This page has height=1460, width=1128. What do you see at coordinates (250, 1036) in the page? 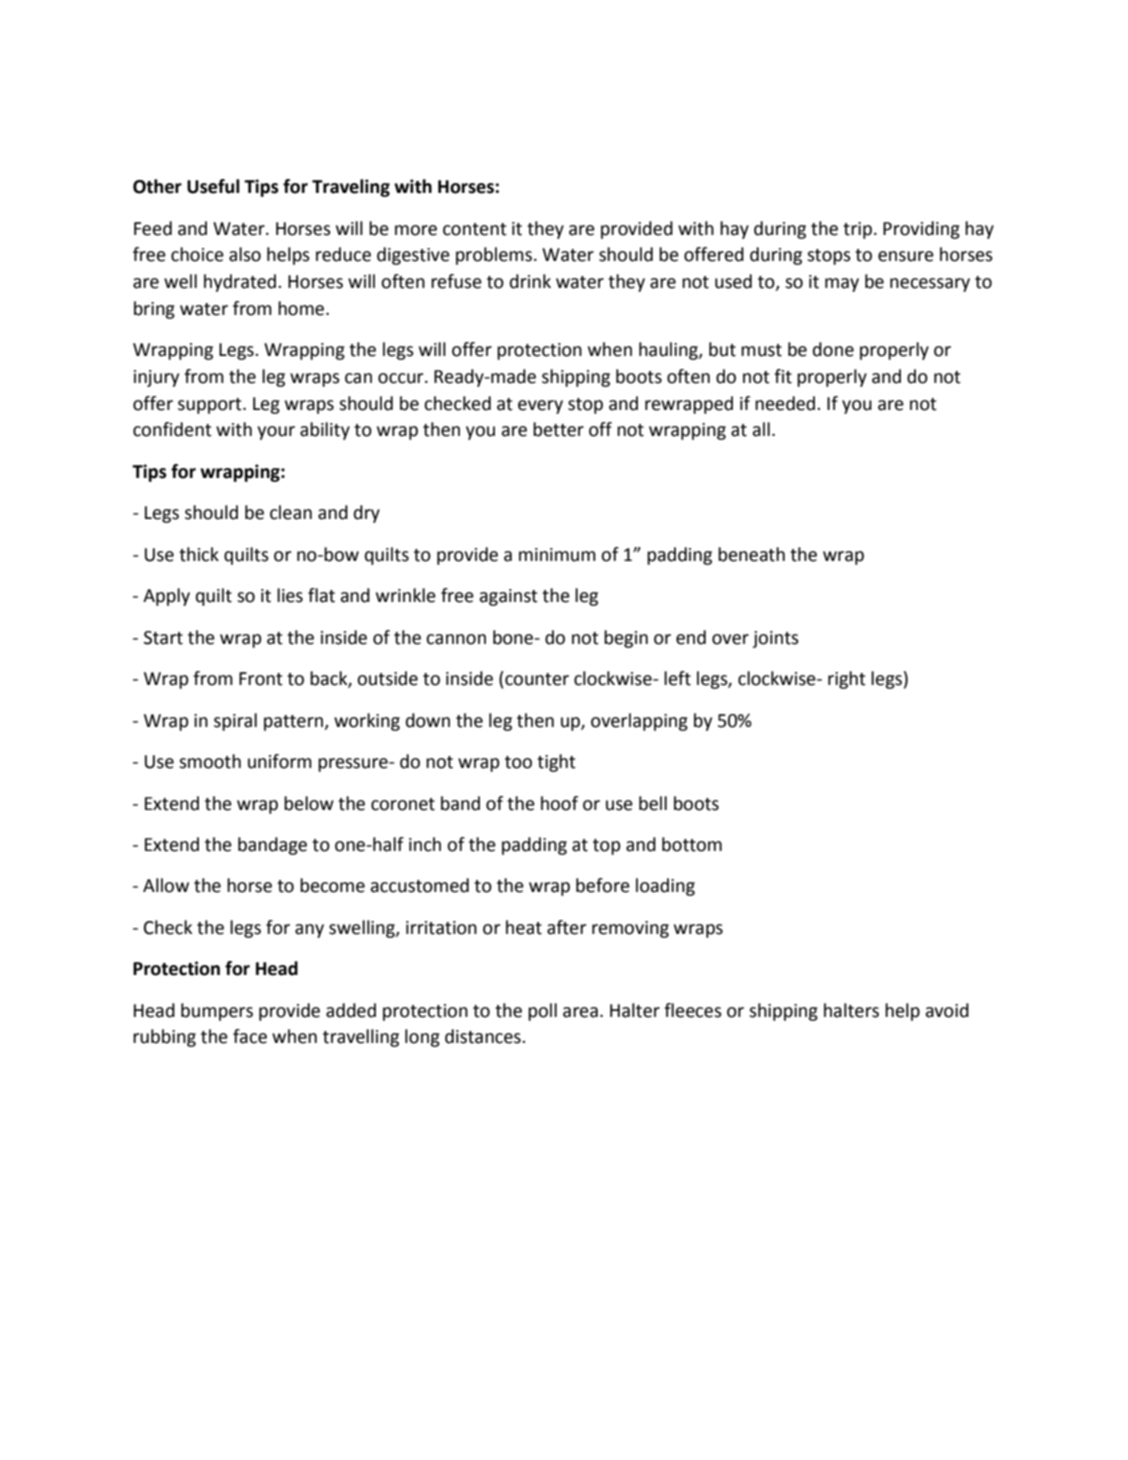
I see `face` at bounding box center [250, 1036].
